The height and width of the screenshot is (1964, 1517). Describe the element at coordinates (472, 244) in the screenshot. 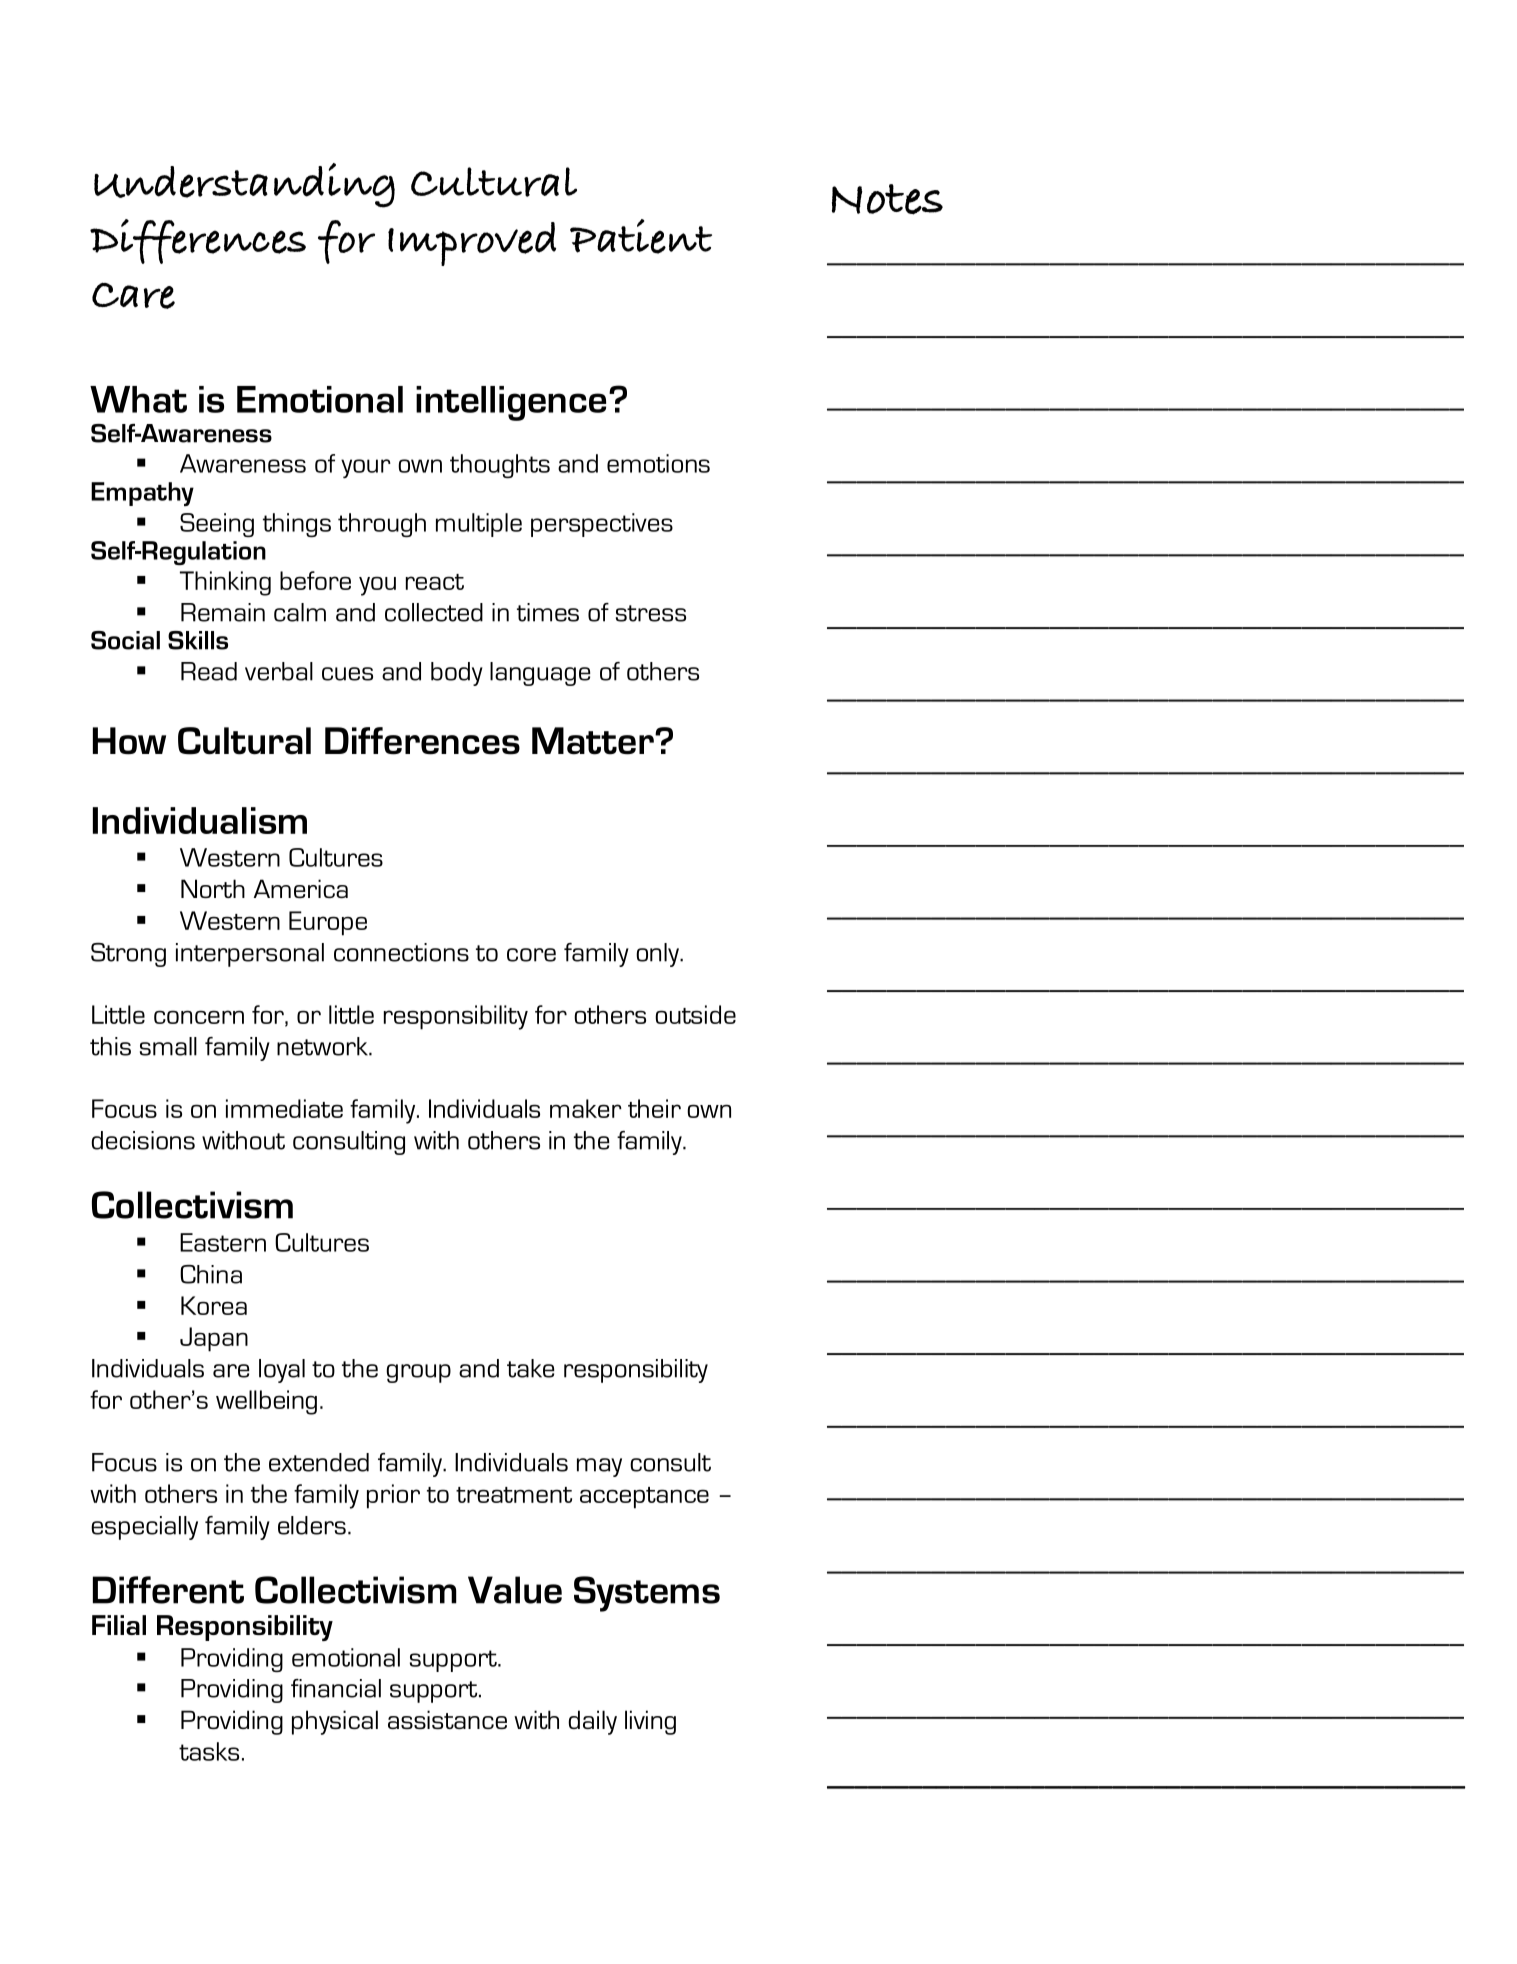

I see `Improved` at that location.
